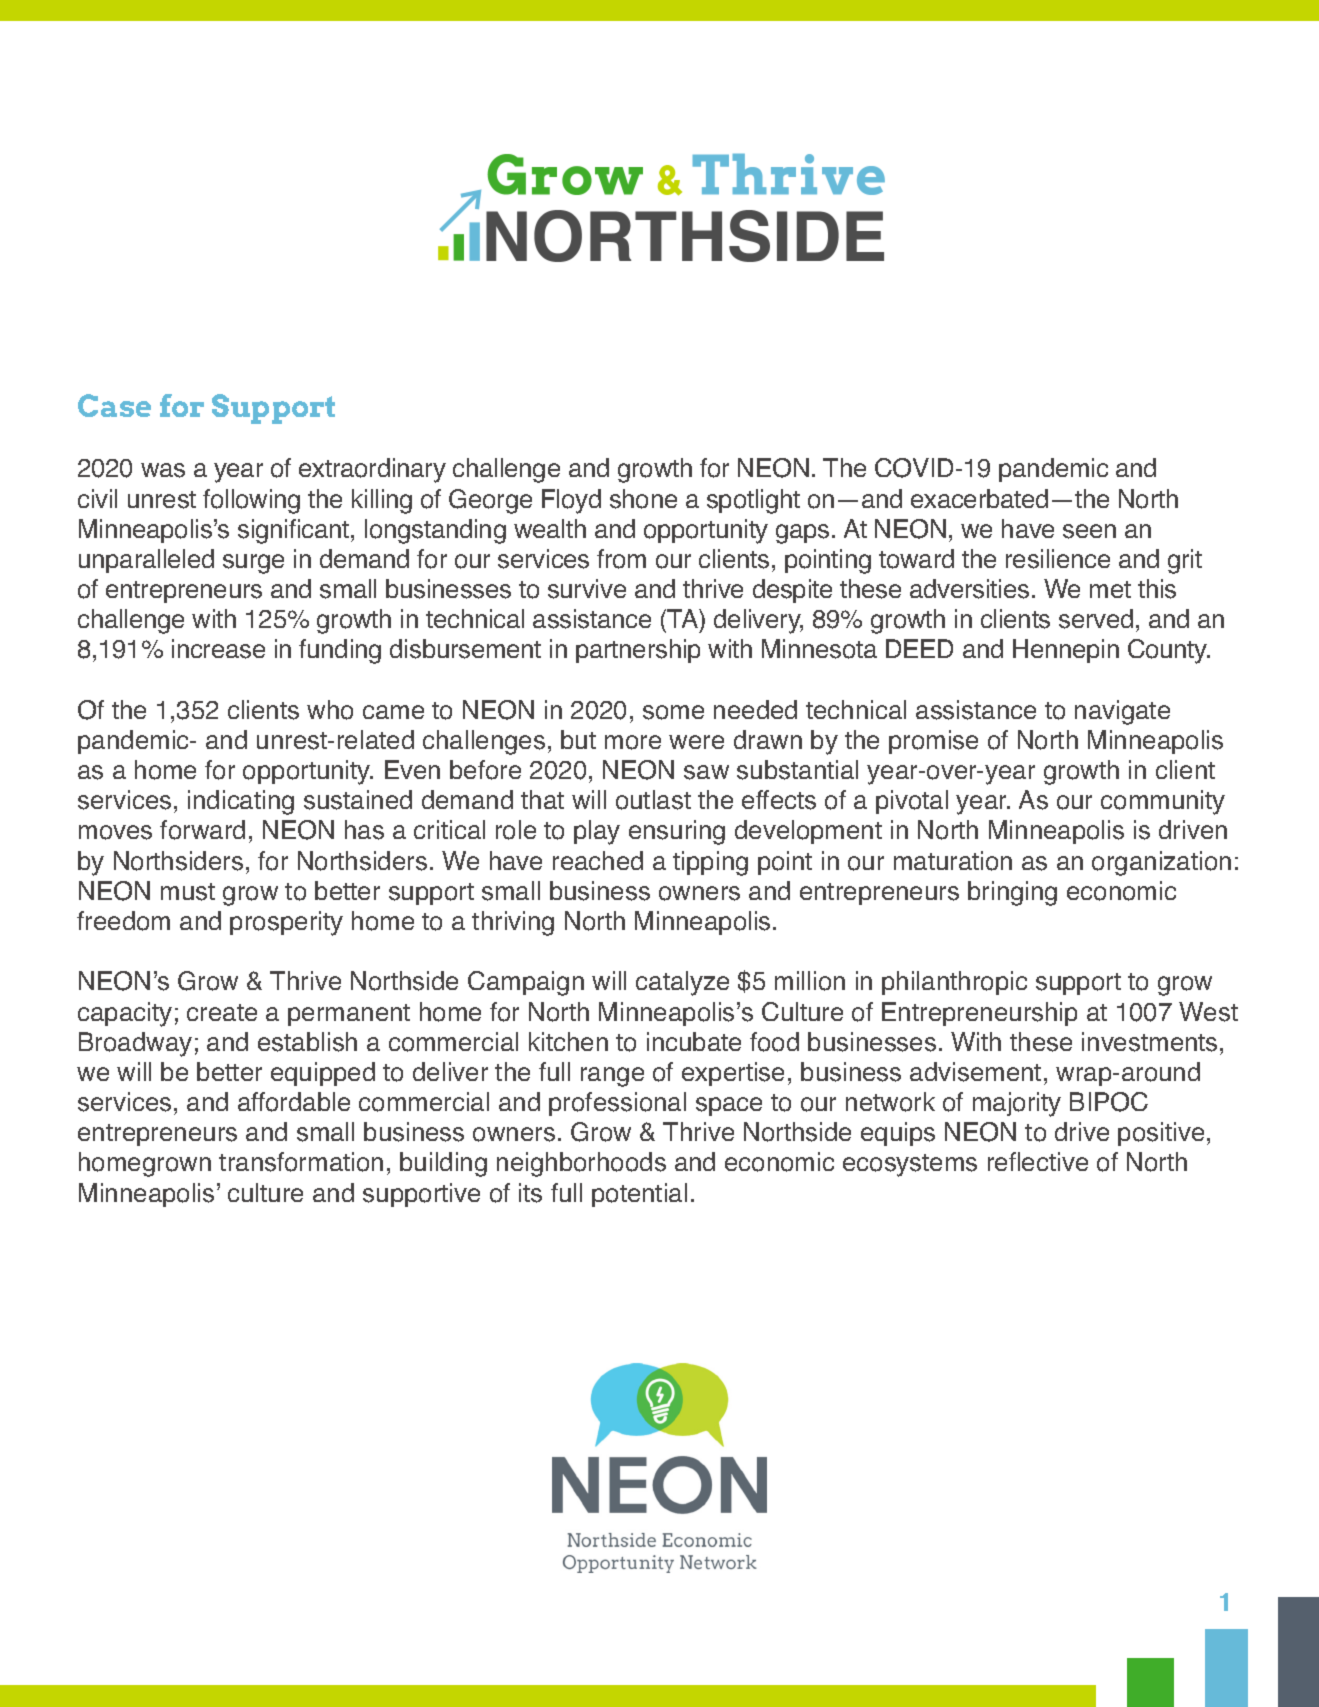 This screenshot has width=1319, height=1707. I want to click on Case, so click(114, 405).
